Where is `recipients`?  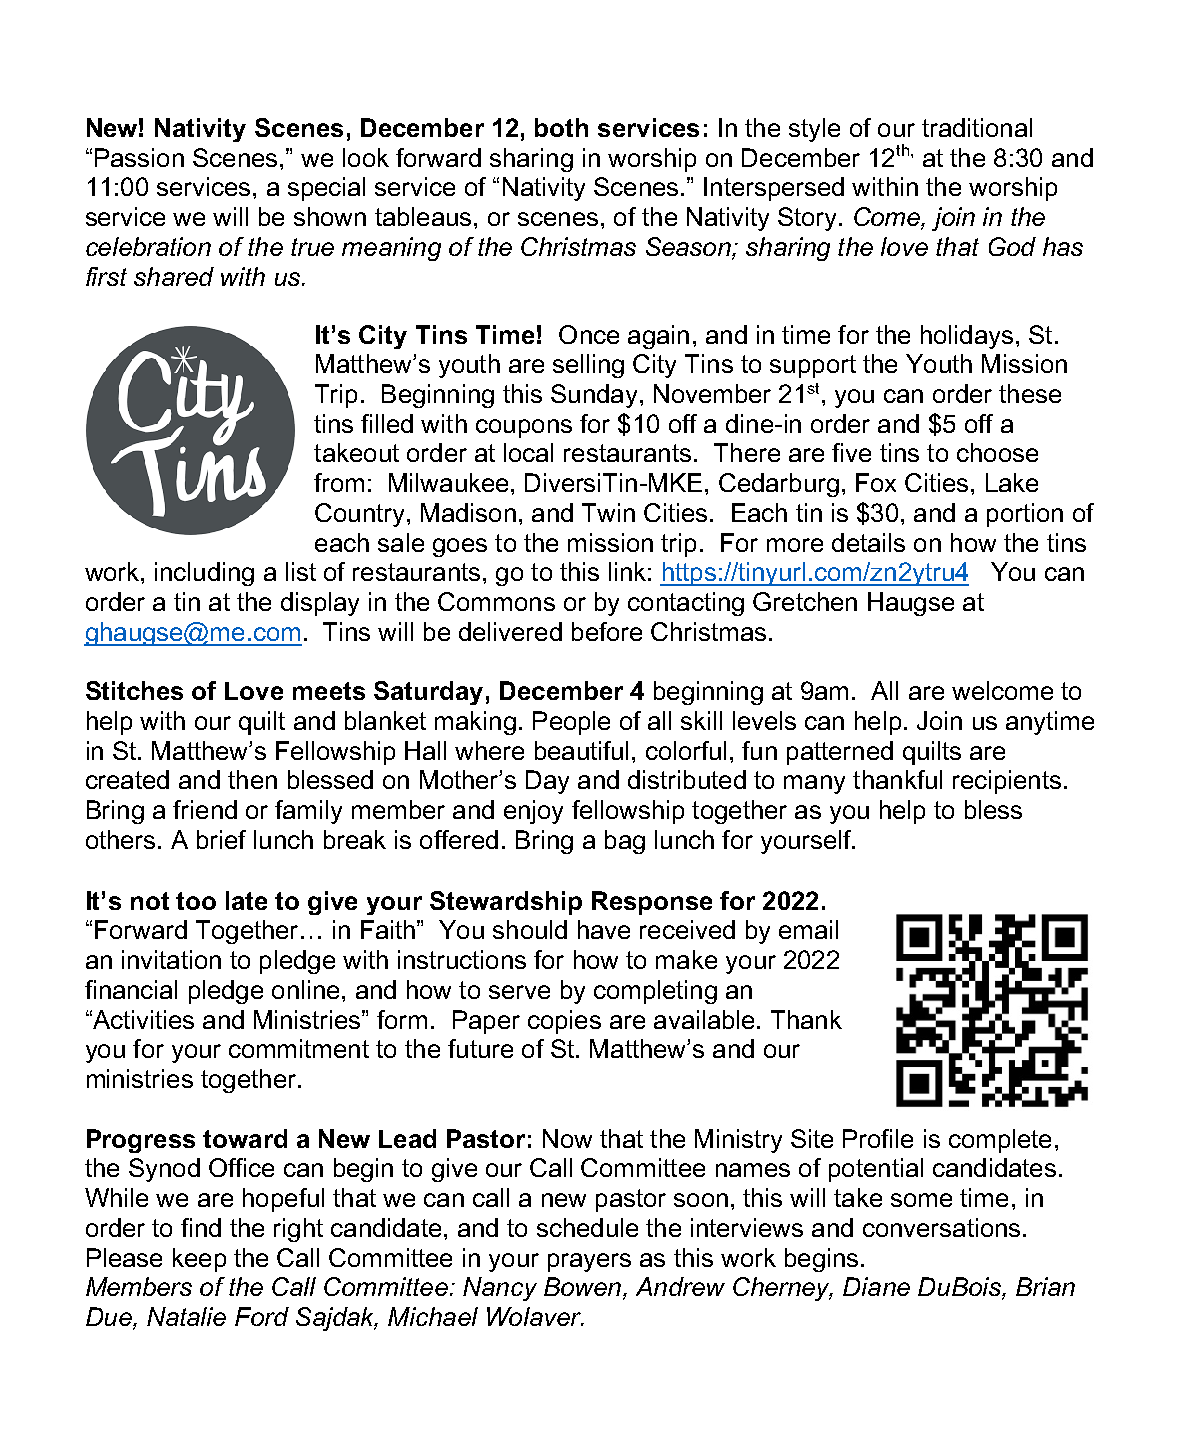 recipients is located at coordinates (1007, 782).
